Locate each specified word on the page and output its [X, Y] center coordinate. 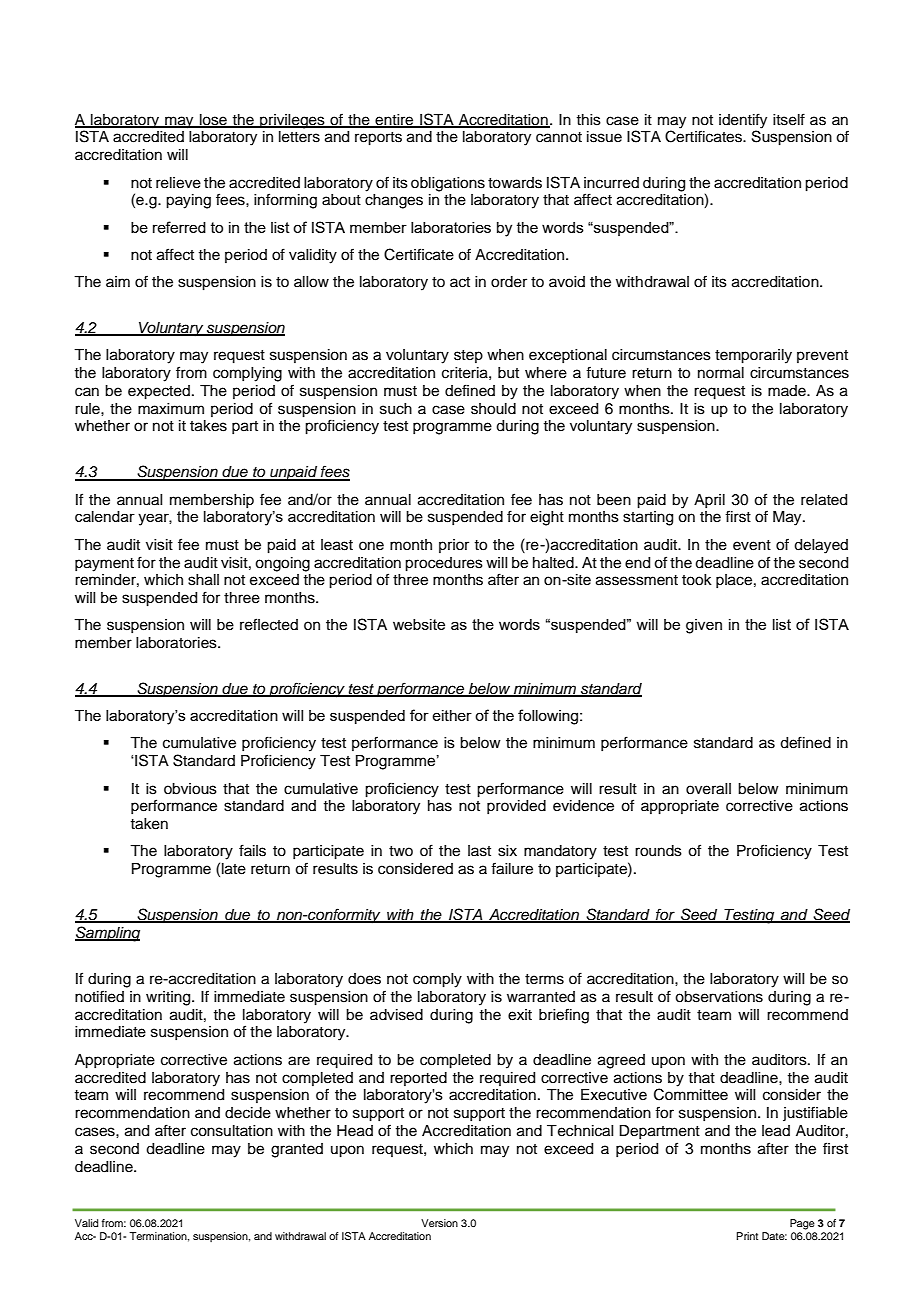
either [452, 715]
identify [743, 121]
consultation [232, 1131]
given [704, 626]
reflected [269, 624]
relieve [178, 183]
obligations [448, 184]
